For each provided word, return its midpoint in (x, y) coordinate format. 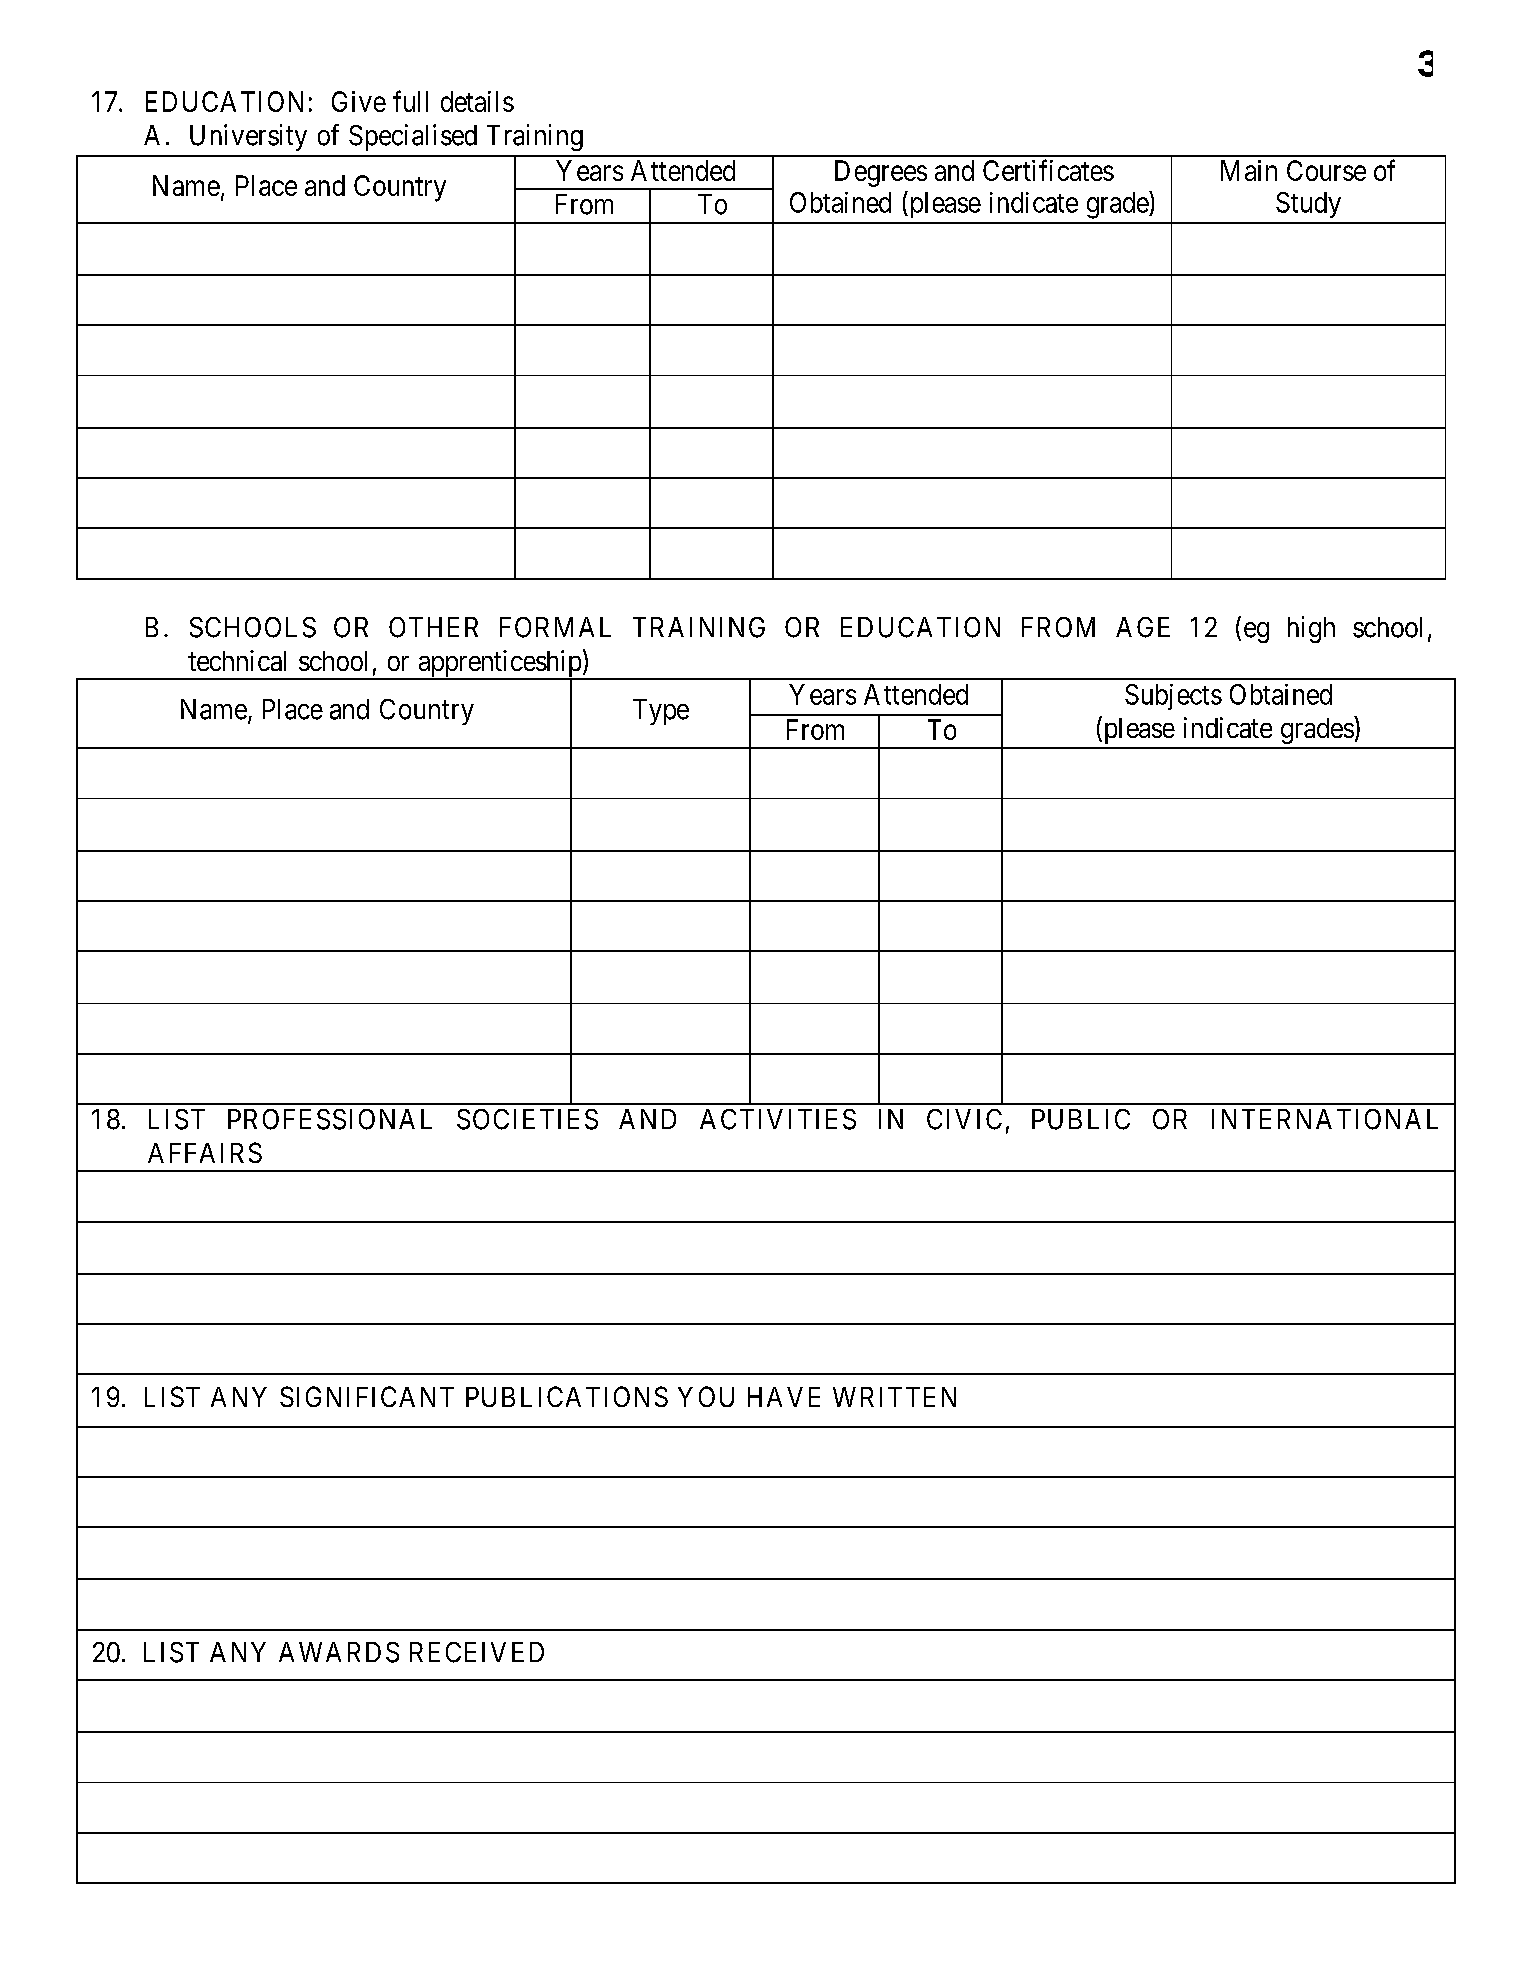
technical (237, 660)
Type (661, 712)
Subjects (1173, 697)
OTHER (433, 627)
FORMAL (555, 627)
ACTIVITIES (778, 1119)
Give (359, 101)
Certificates (1048, 170)
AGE (1143, 627)
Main (1249, 170)
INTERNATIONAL (1325, 1119)
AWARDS (339, 1652)
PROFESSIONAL (330, 1119)
